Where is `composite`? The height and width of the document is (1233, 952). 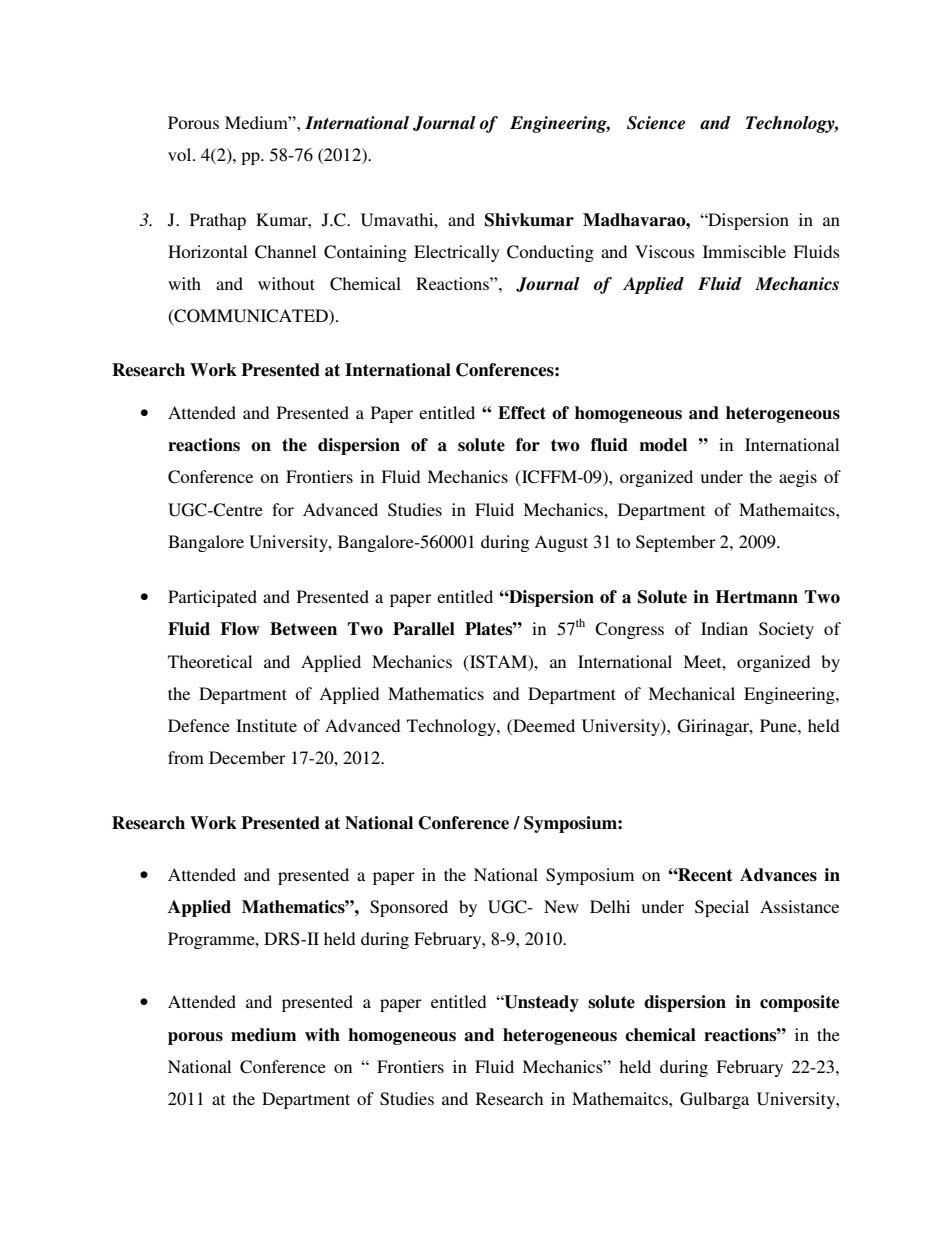
composite is located at coordinates (799, 1003).
